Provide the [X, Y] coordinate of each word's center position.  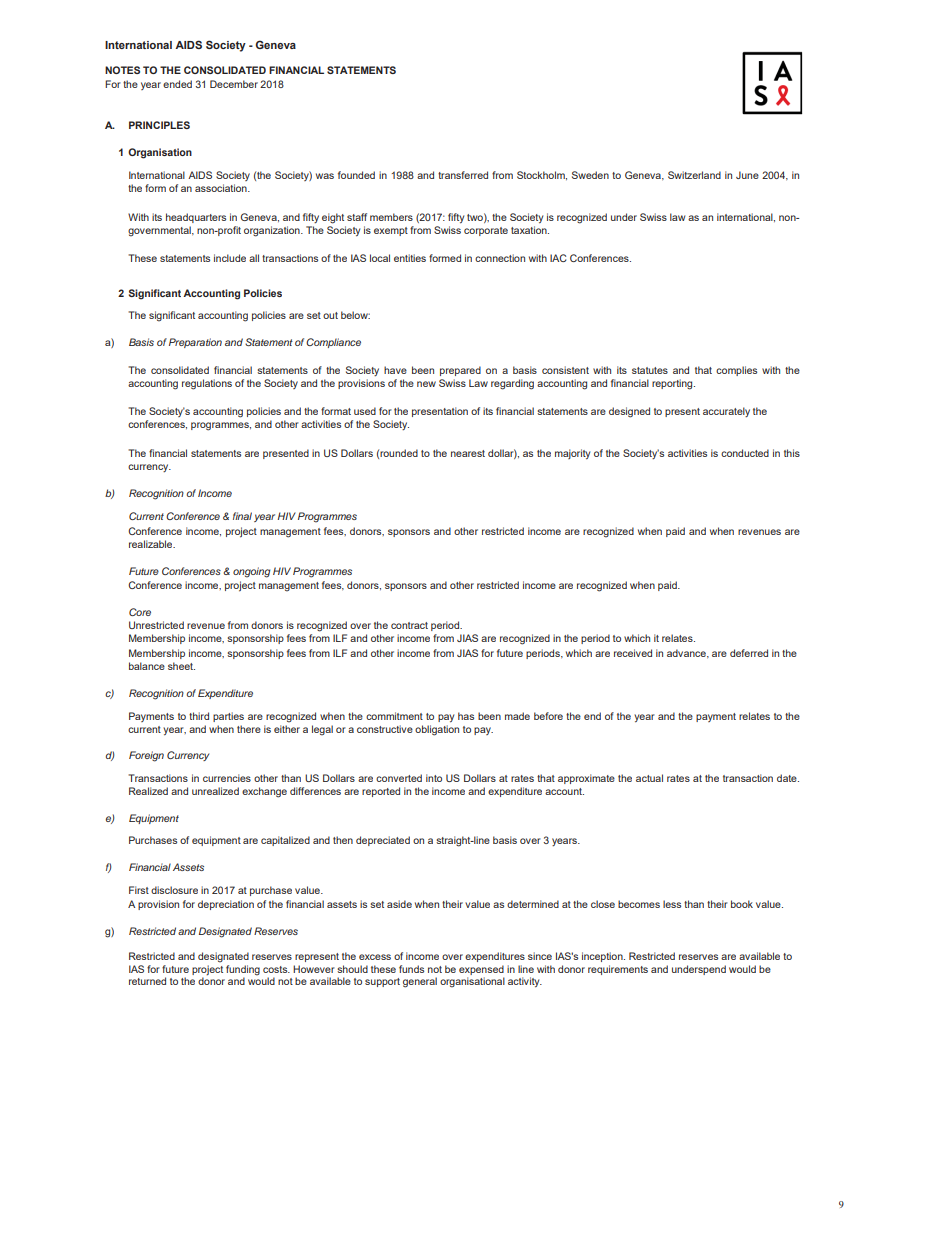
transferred [463, 175]
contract [409, 625]
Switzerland [694, 175]
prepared [460, 371]
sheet [181, 666]
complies [736, 371]
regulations [207, 384]
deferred [749, 653]
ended [177, 84]
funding [243, 970]
